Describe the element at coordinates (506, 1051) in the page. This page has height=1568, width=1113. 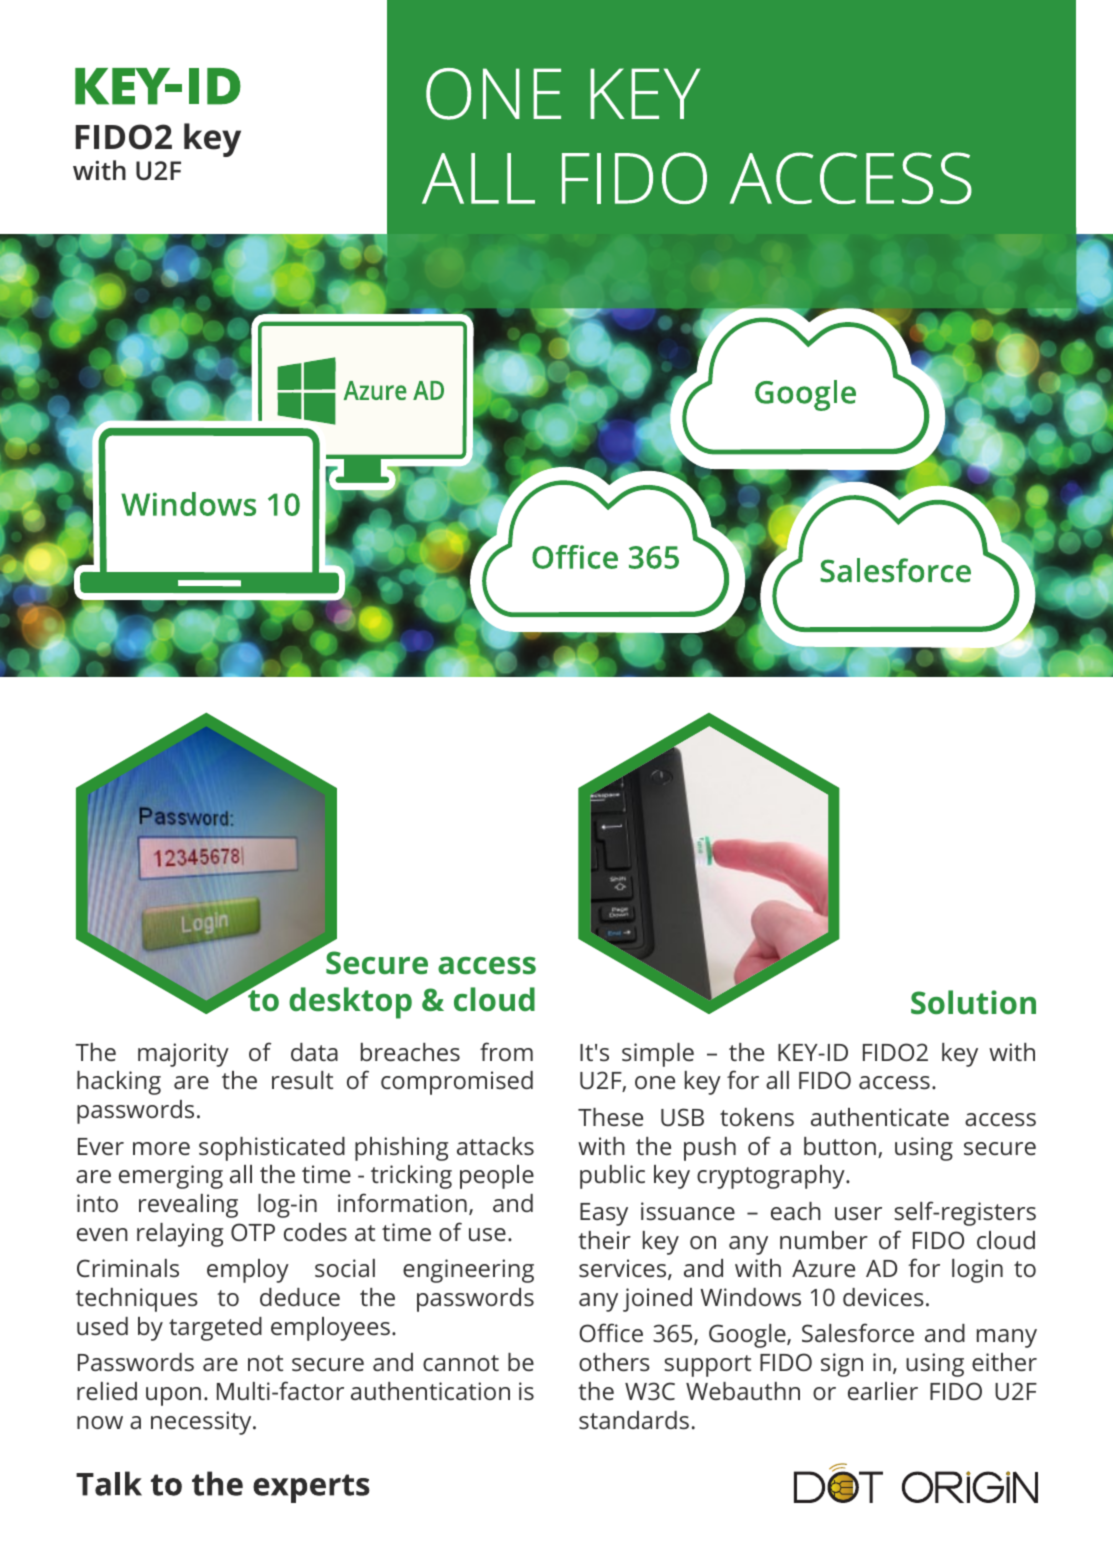
I see `from` at that location.
